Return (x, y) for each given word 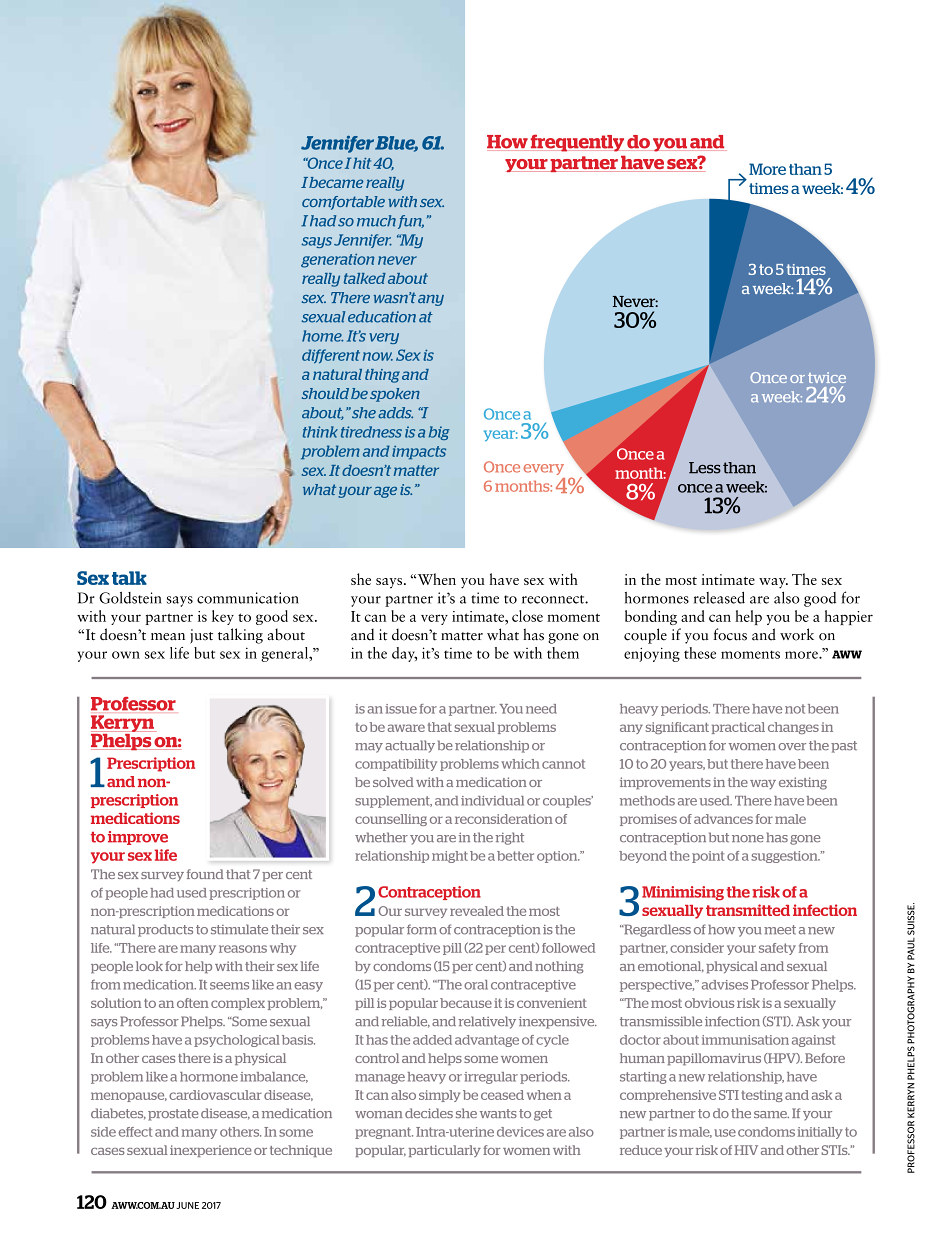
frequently (577, 143)
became (336, 182)
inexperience (211, 1151)
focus (730, 634)
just (201, 636)
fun (411, 222)
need (541, 709)
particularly (445, 1151)
